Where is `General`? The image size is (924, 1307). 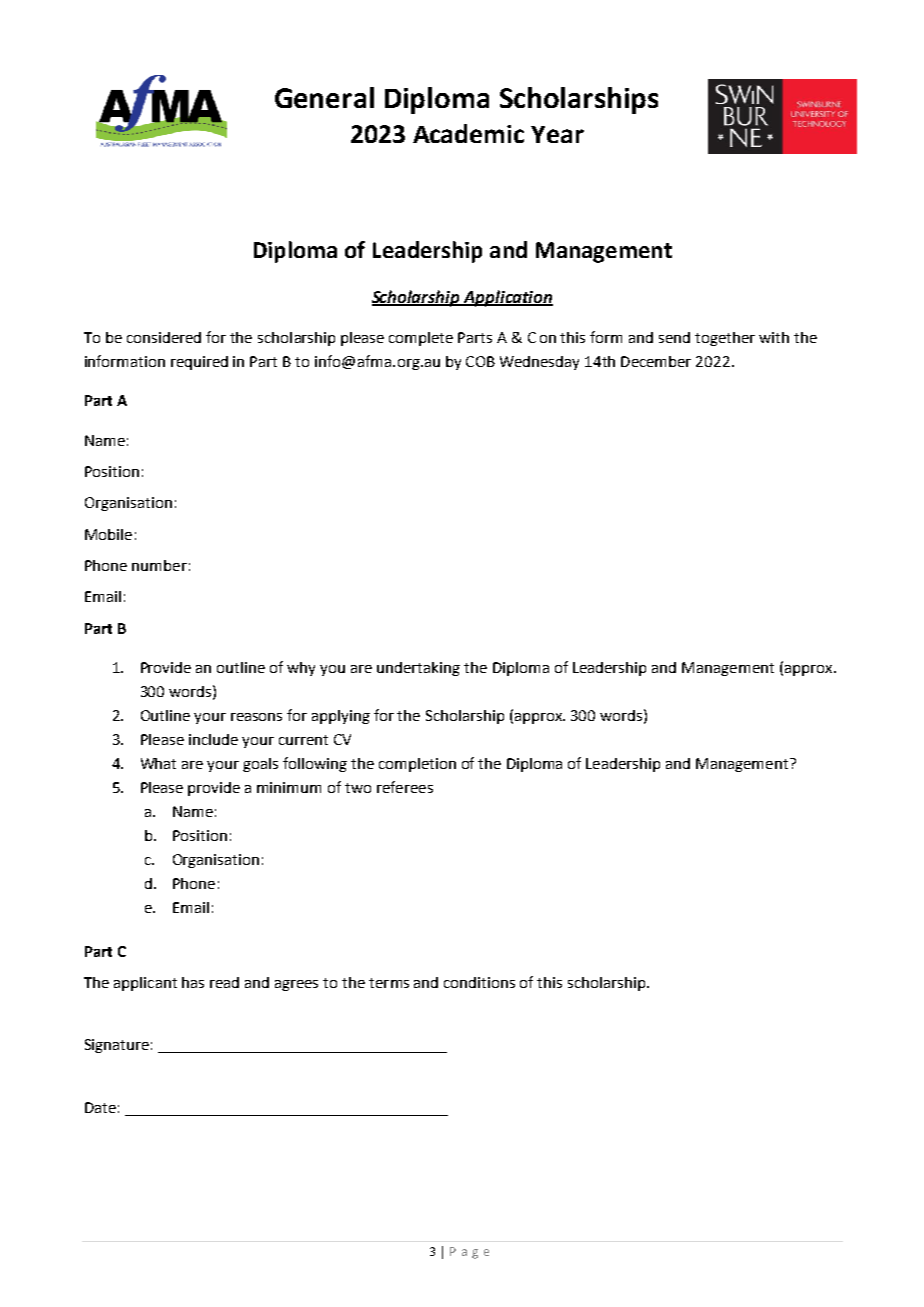 General is located at coordinates (324, 97).
